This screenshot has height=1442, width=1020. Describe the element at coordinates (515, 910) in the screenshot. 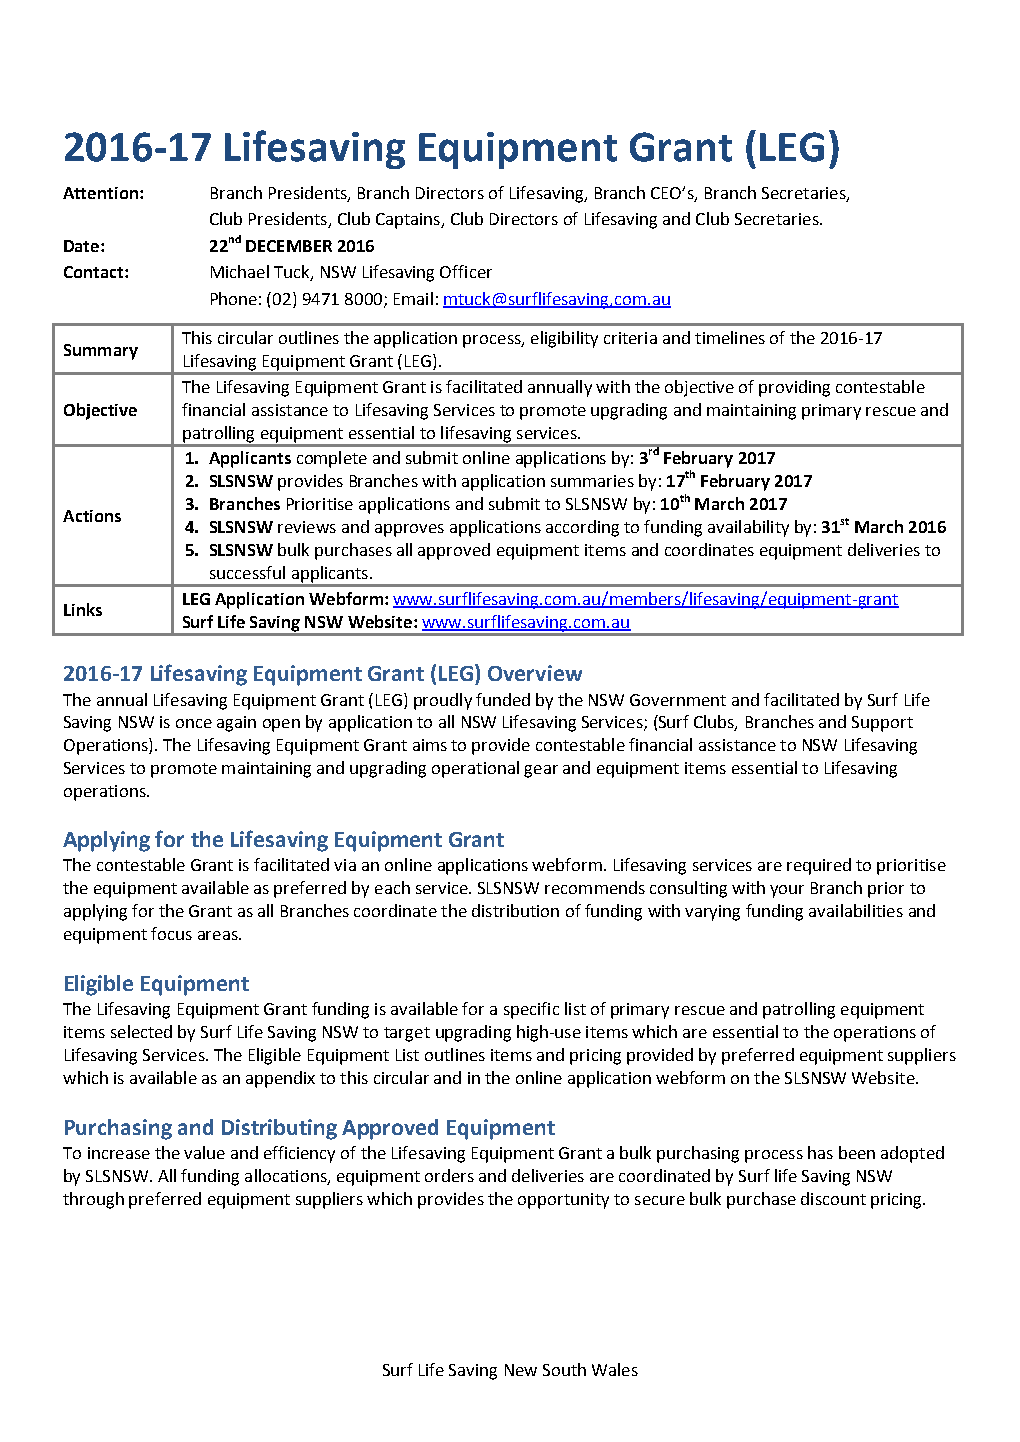

I see `distribution` at that location.
